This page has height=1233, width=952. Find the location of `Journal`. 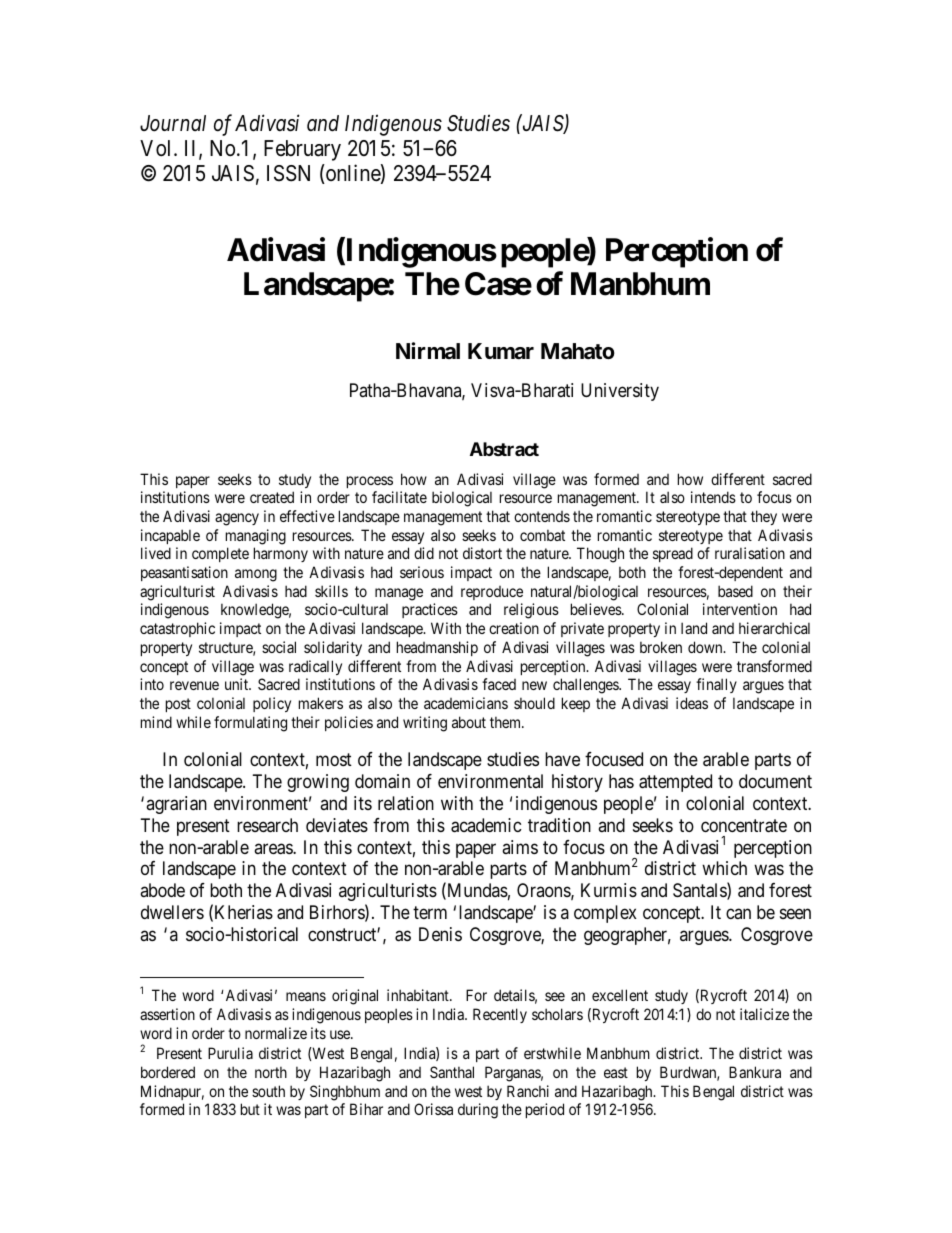

Journal is located at coordinates (173, 123).
